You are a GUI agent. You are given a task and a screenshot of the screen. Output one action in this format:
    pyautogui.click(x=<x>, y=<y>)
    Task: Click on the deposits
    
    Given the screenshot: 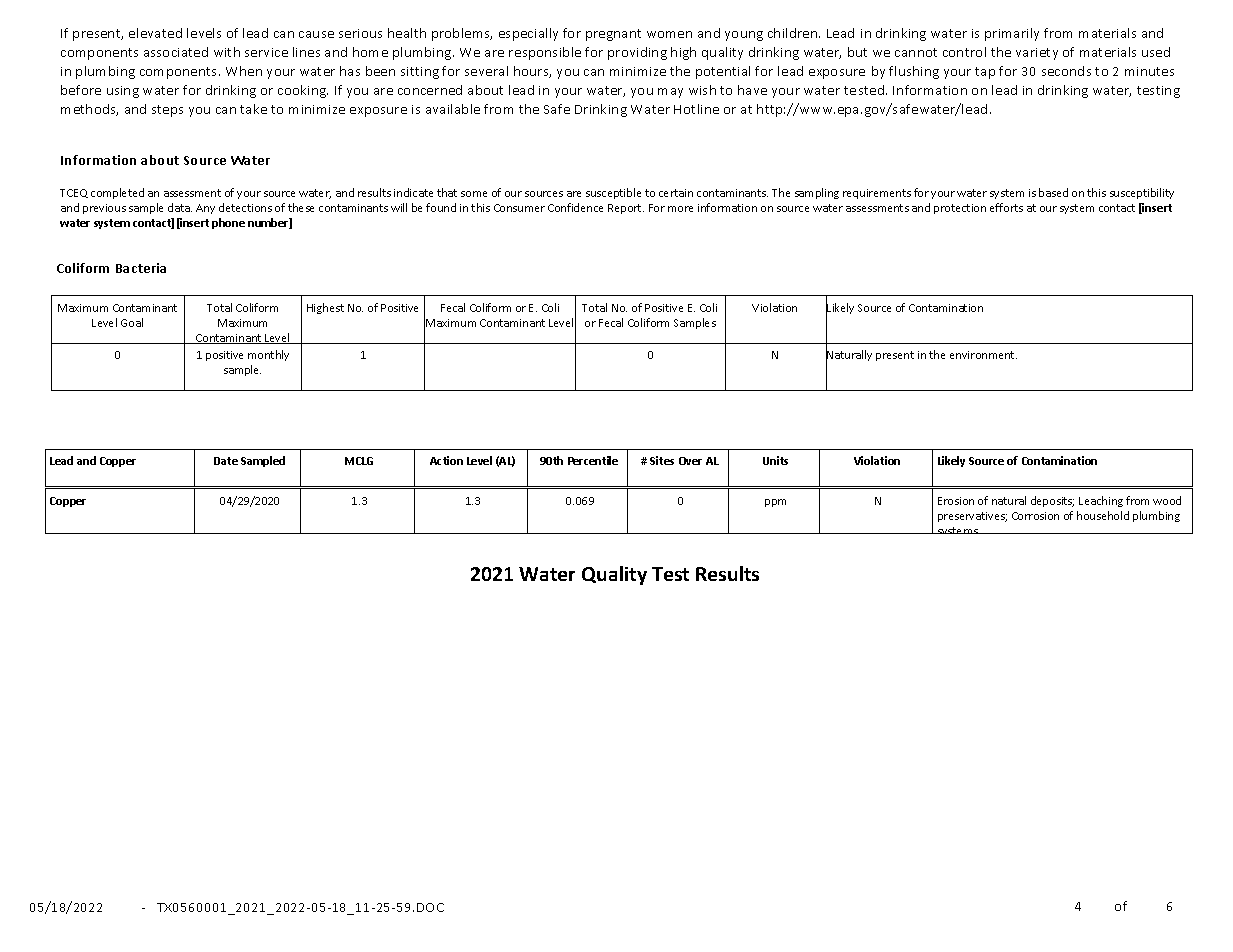 What is the action you would take?
    pyautogui.click(x=1052, y=501)
